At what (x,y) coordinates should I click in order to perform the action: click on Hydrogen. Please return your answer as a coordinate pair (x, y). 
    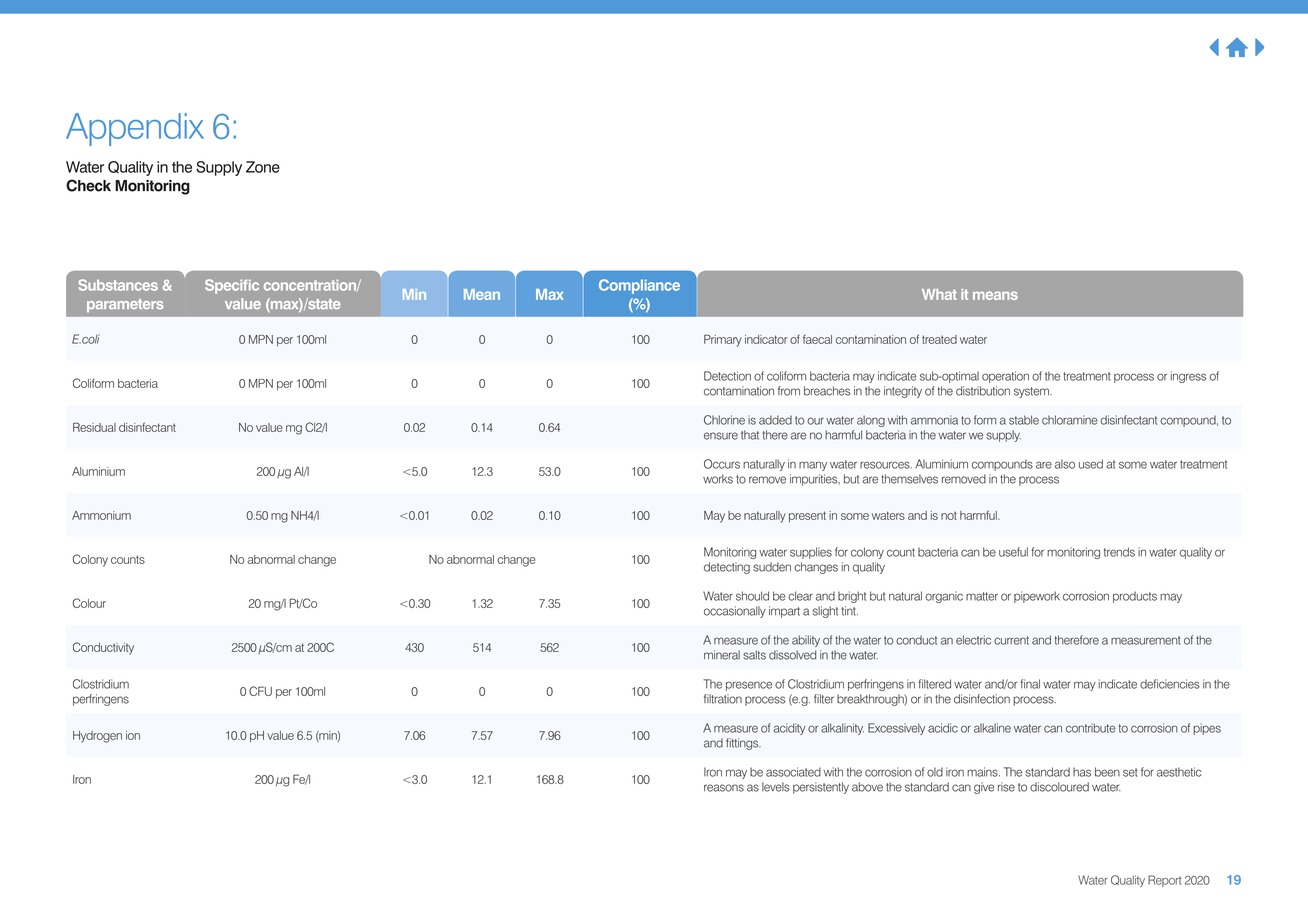
    Looking at the image, I should click on (97, 737).
